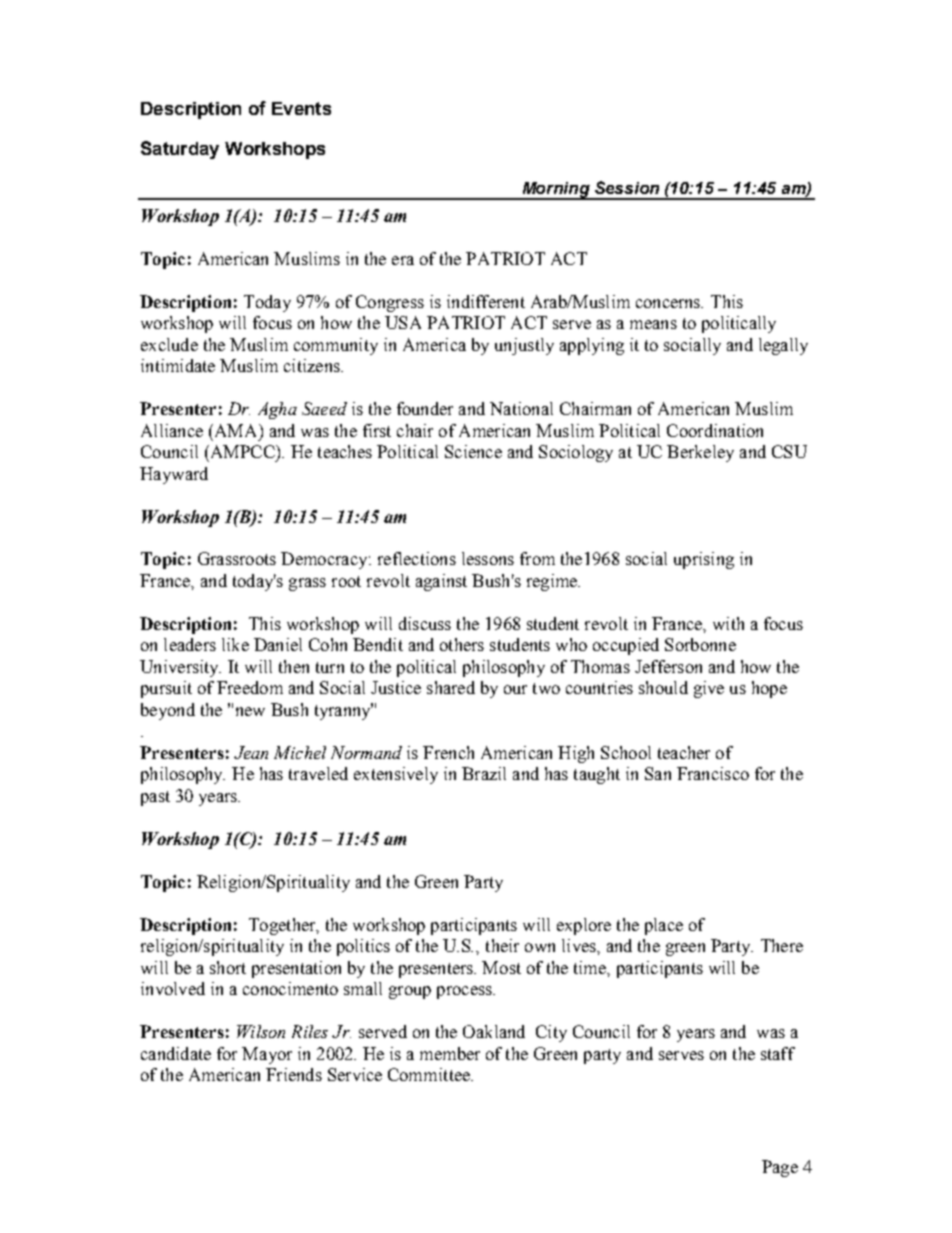 The width and height of the screenshot is (952, 1233). Describe the element at coordinates (715, 430) in the screenshot. I see `Coordination` at that location.
